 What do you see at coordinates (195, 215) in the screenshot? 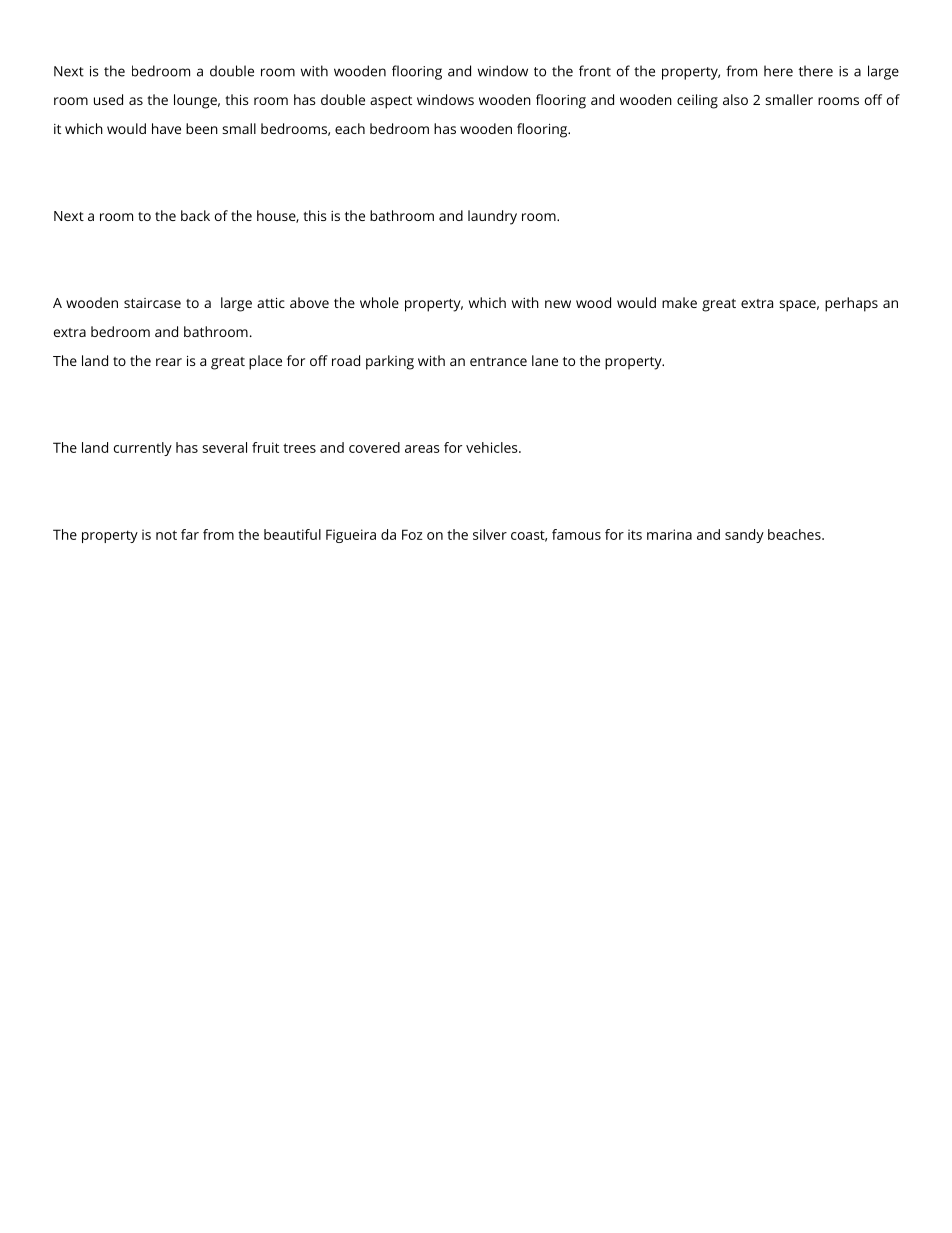
I see `back` at bounding box center [195, 215].
